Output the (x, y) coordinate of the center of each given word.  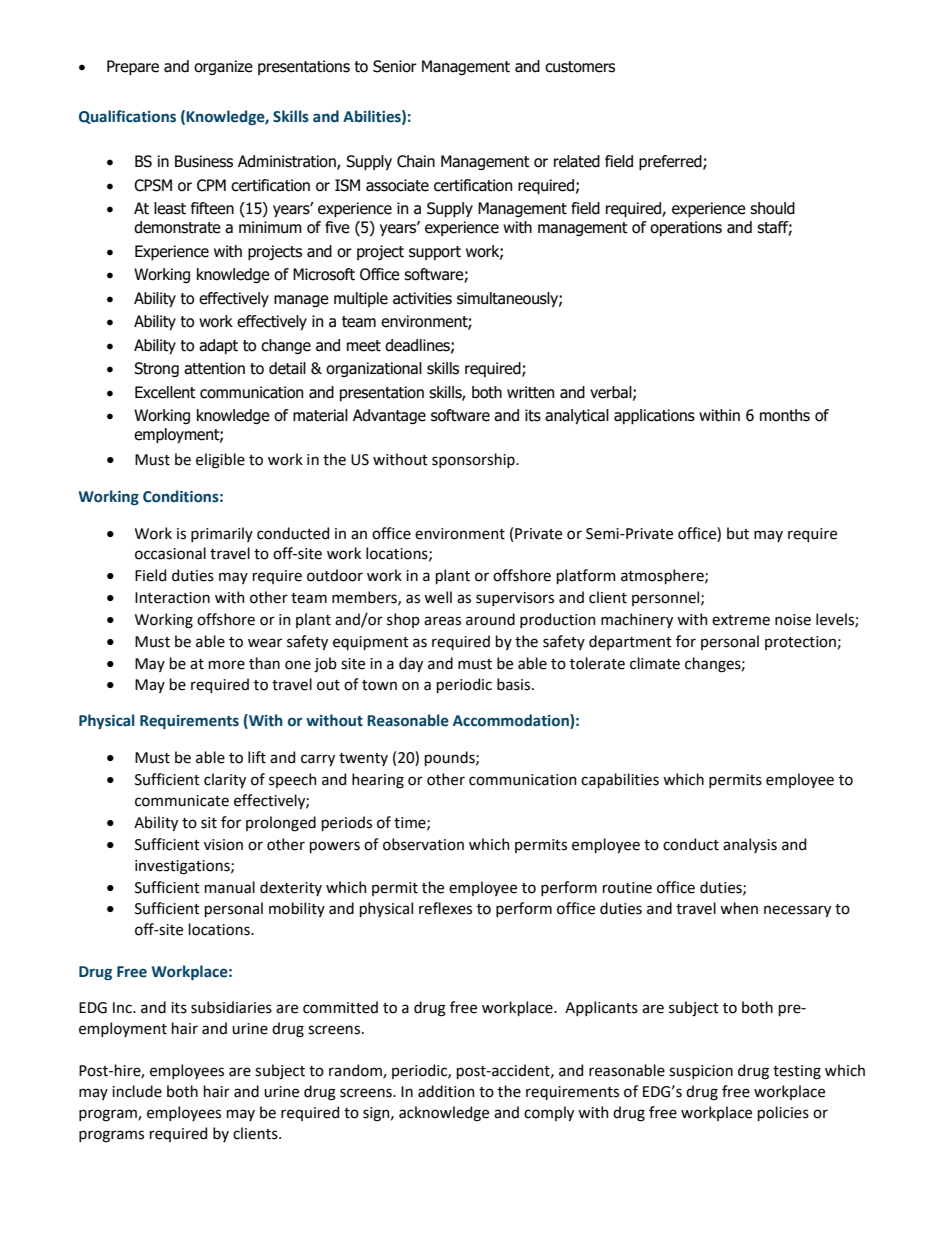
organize (223, 67)
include (137, 1091)
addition (446, 1091)
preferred (671, 162)
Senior (395, 66)
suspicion (701, 1072)
